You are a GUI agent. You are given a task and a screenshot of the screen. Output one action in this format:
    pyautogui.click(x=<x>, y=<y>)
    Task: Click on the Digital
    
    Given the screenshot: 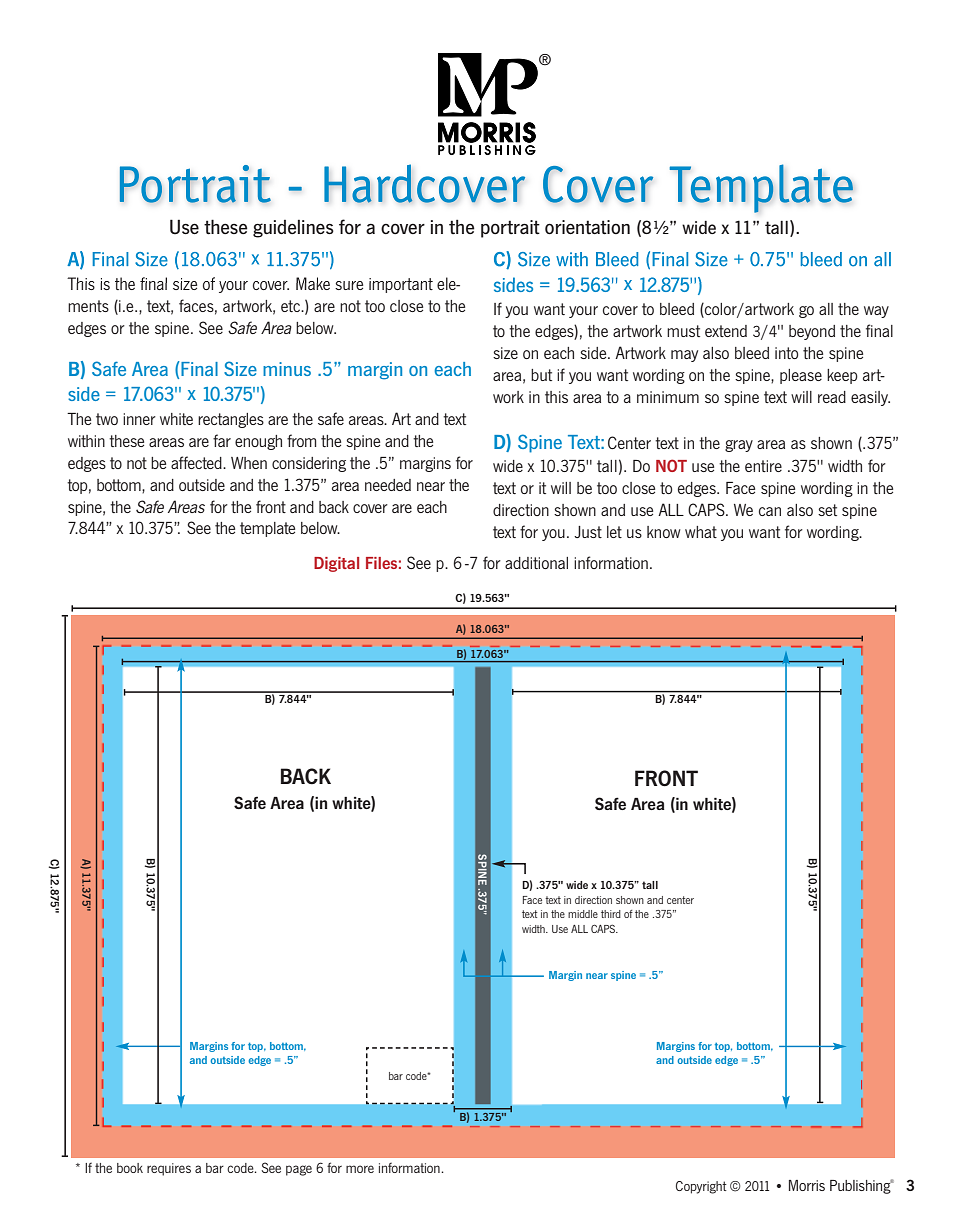 What is the action you would take?
    pyautogui.click(x=336, y=564)
